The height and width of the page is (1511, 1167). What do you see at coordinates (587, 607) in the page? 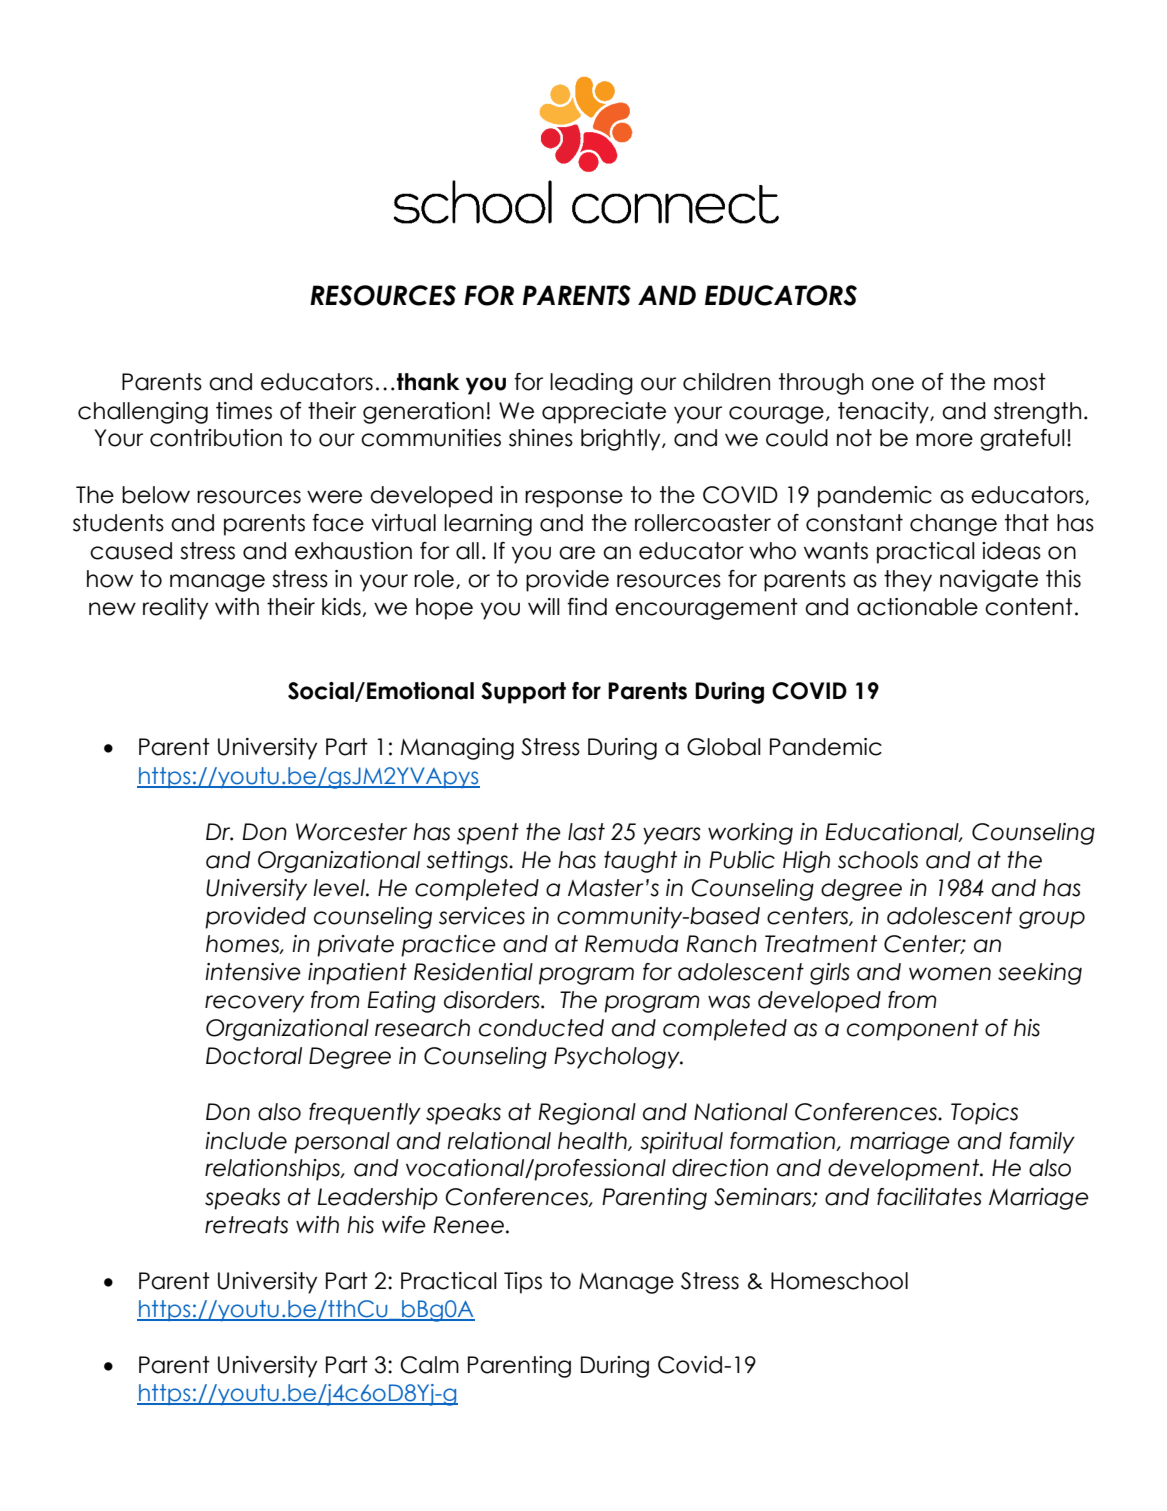
I see `find` at bounding box center [587, 607].
